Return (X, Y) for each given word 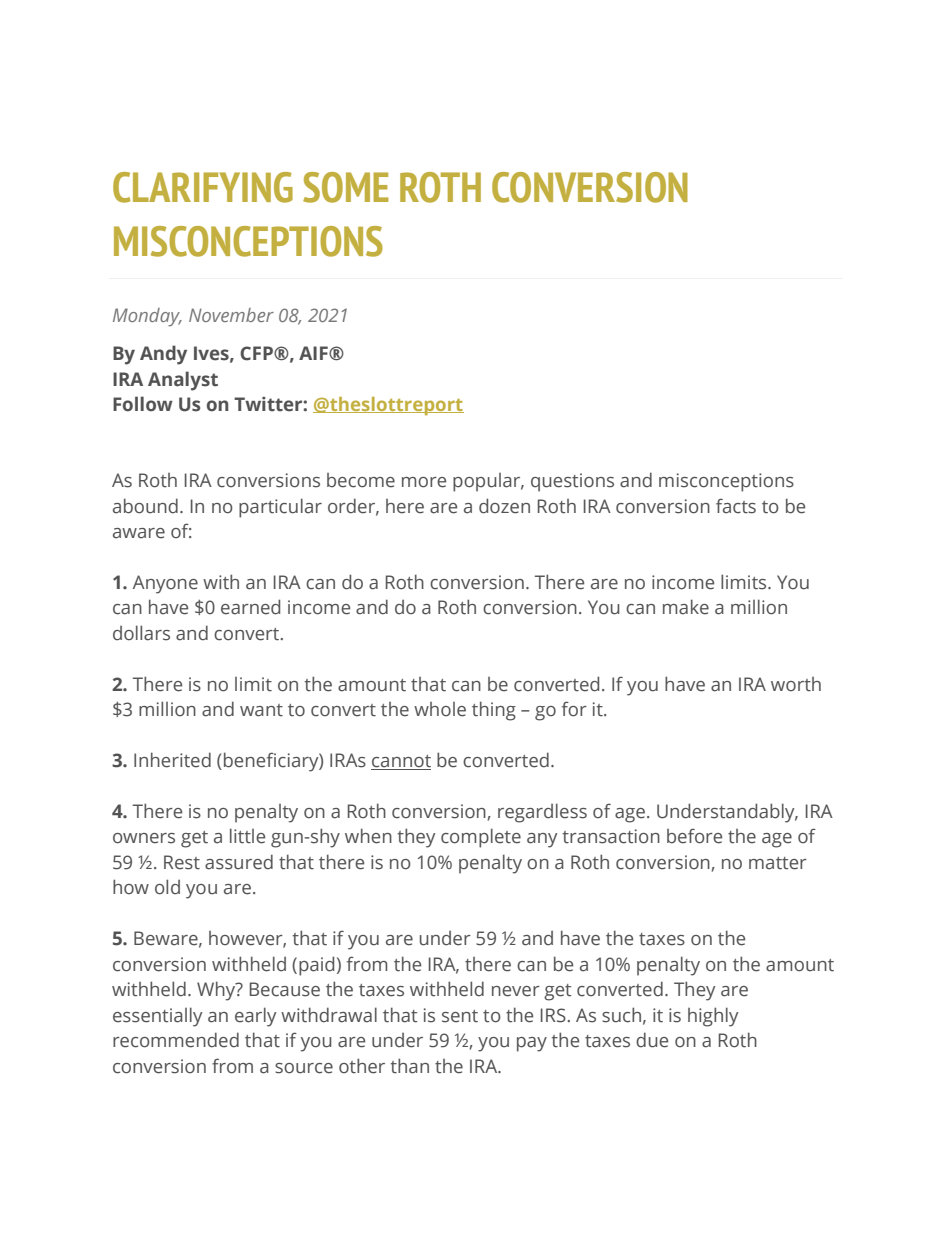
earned (250, 607)
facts (736, 506)
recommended (176, 1040)
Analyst (183, 381)
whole (440, 709)
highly (713, 1017)
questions (572, 482)
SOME (346, 187)
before (694, 836)
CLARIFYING (203, 187)
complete (481, 838)
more (424, 482)
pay (532, 1044)
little (247, 836)
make (686, 607)
